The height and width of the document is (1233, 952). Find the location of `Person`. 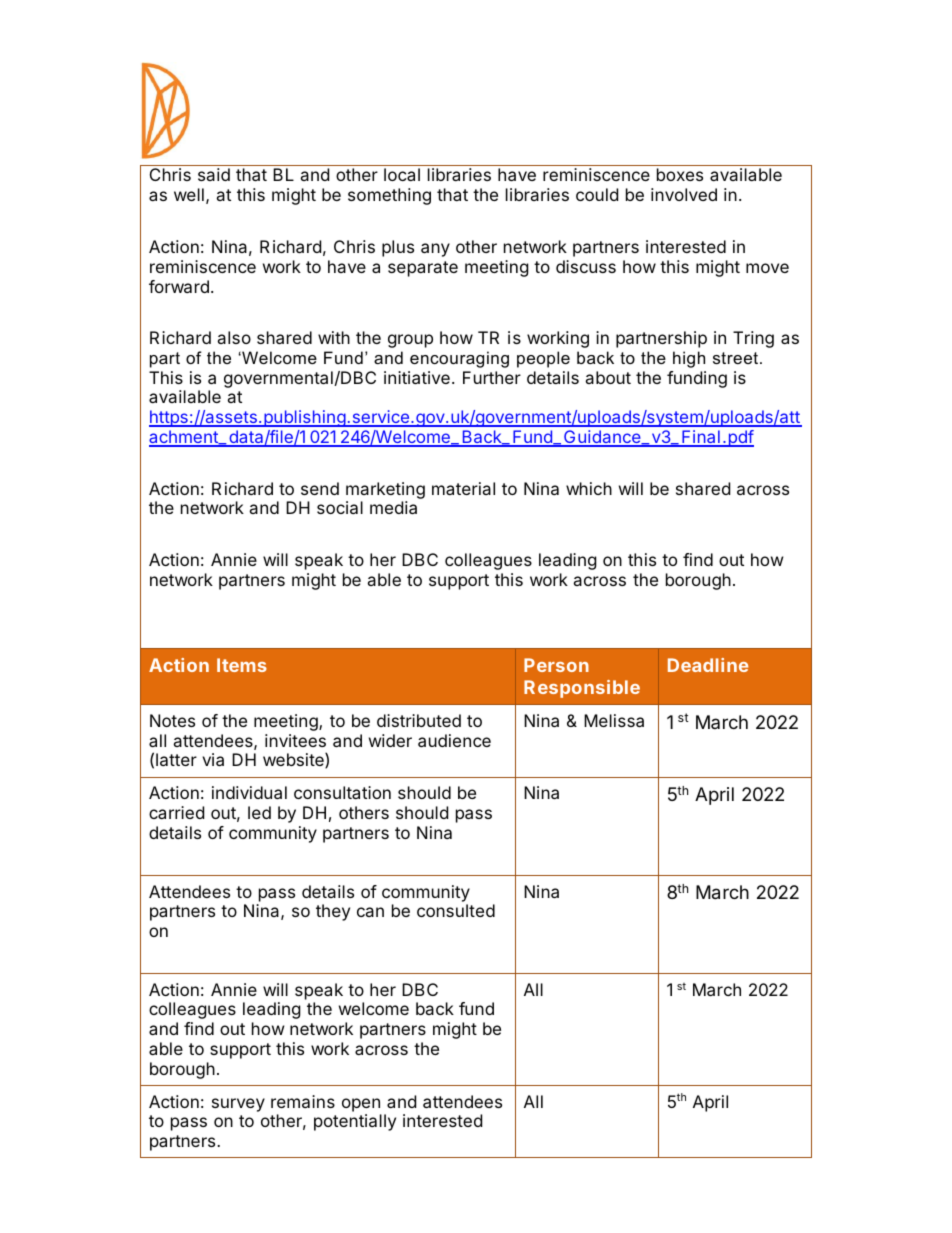

Person is located at coordinates (556, 665).
